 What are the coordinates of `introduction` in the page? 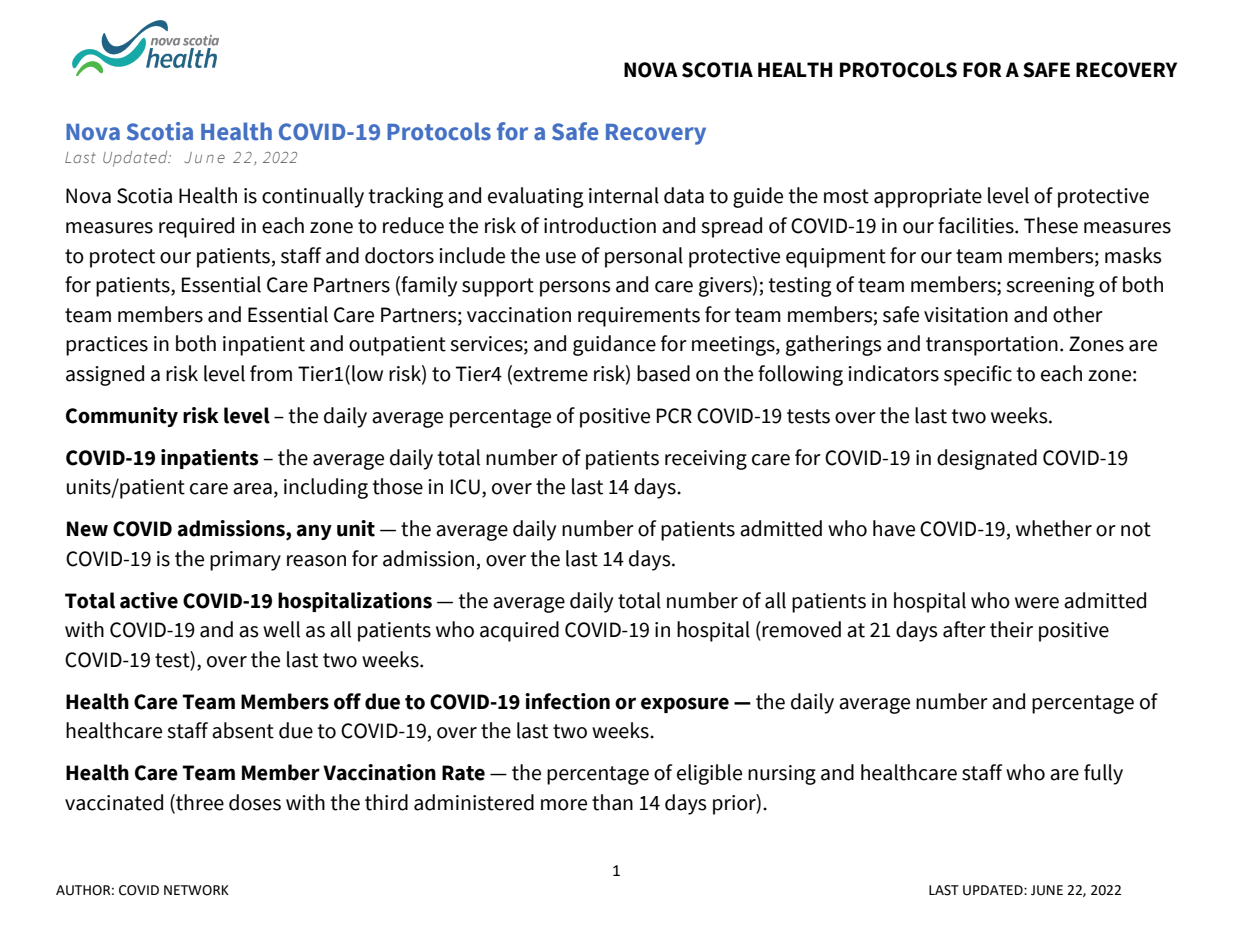 It's located at (600, 225).
